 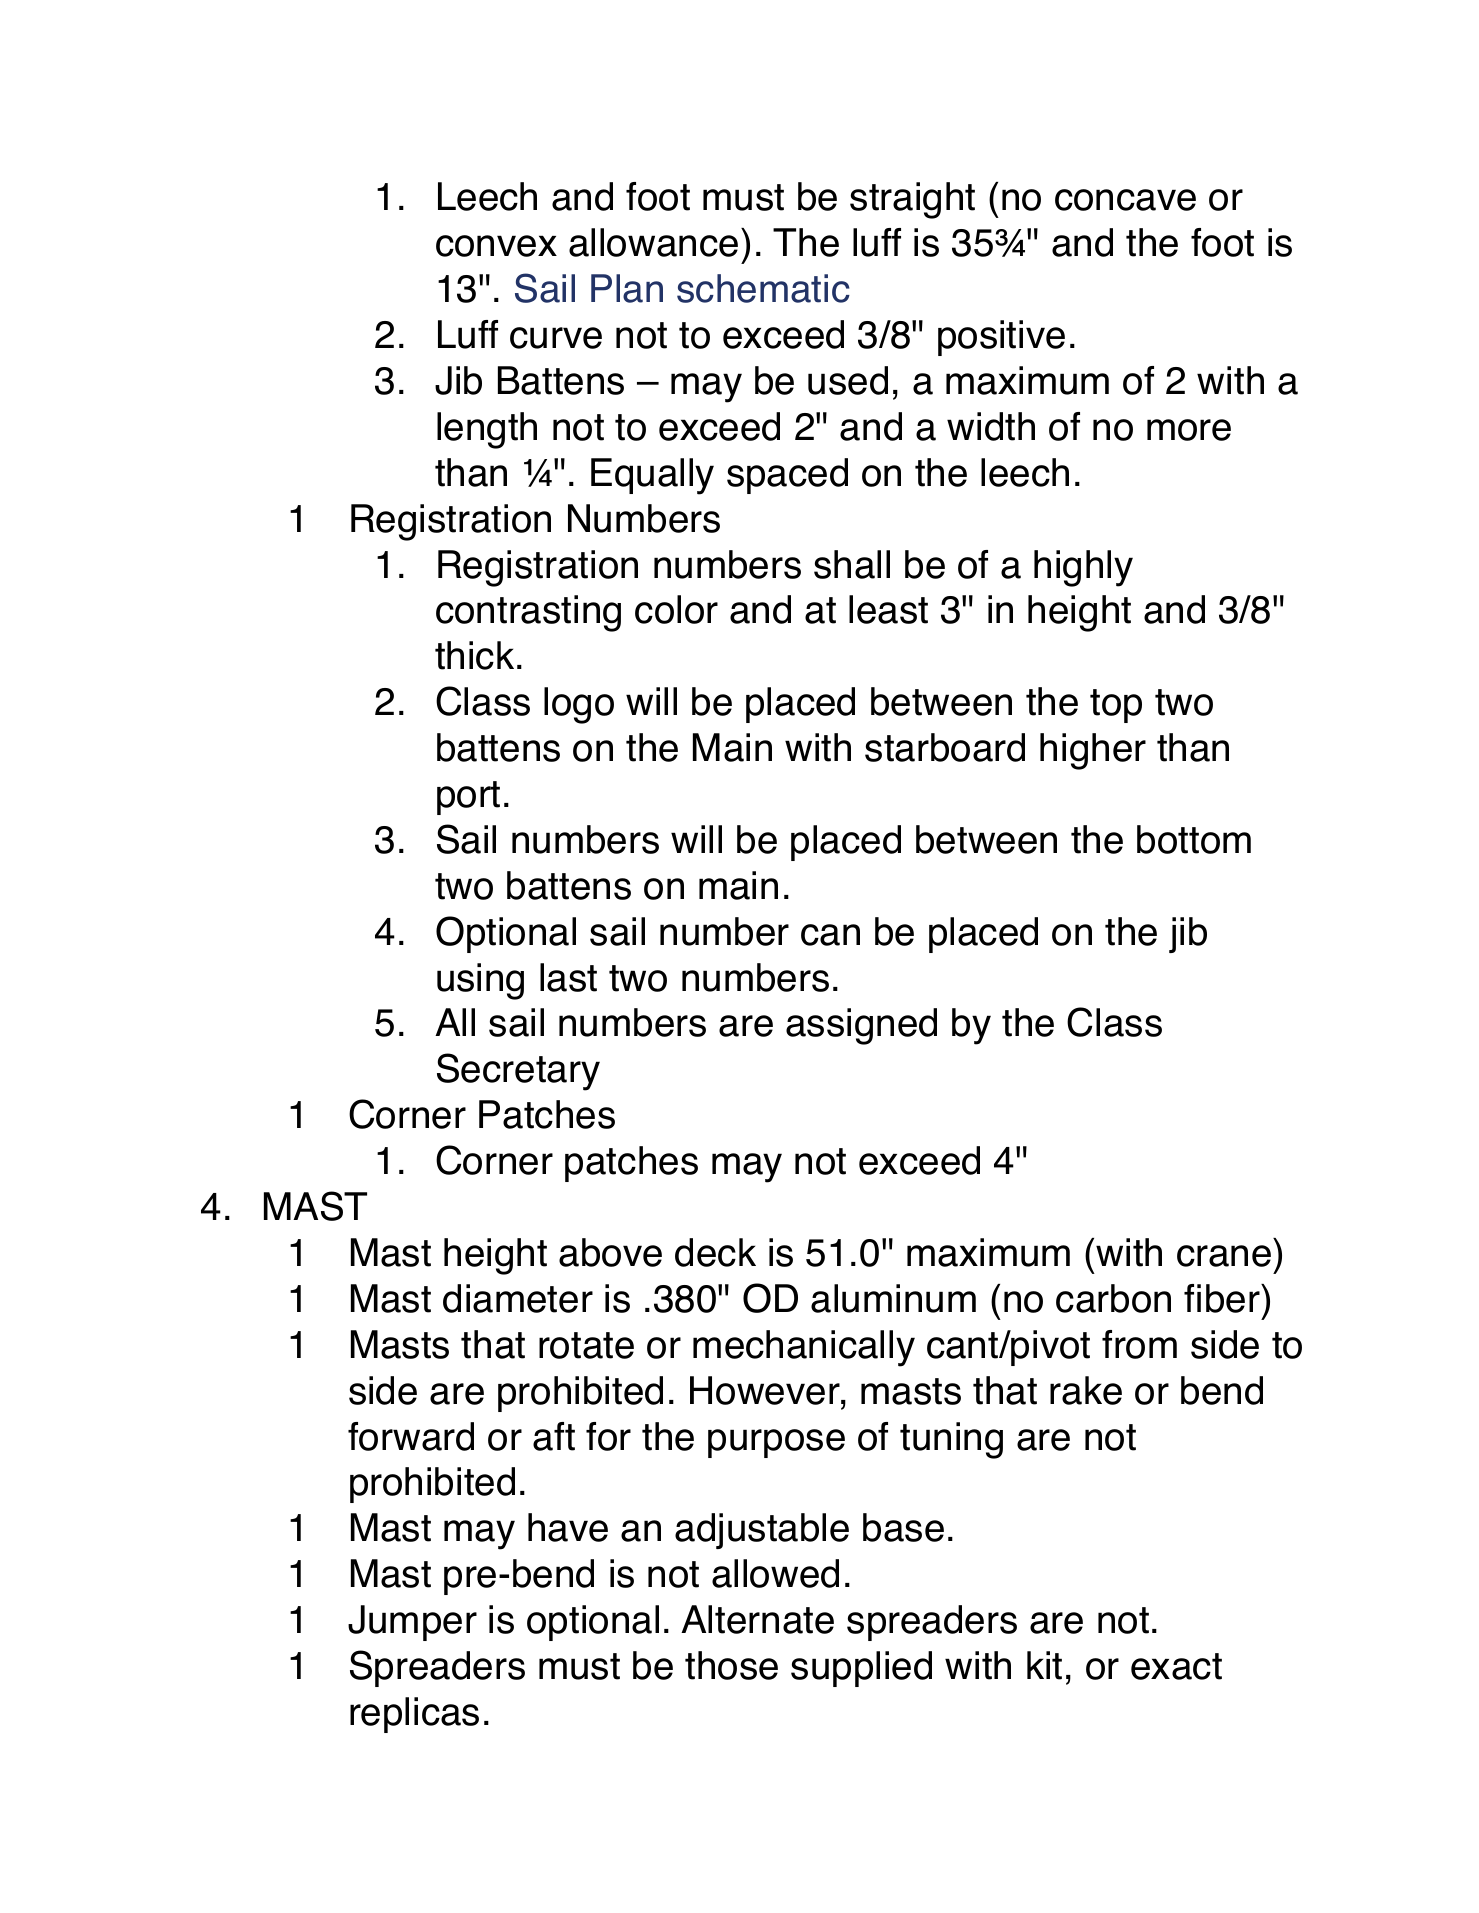 I want to click on top, so click(x=1116, y=706).
